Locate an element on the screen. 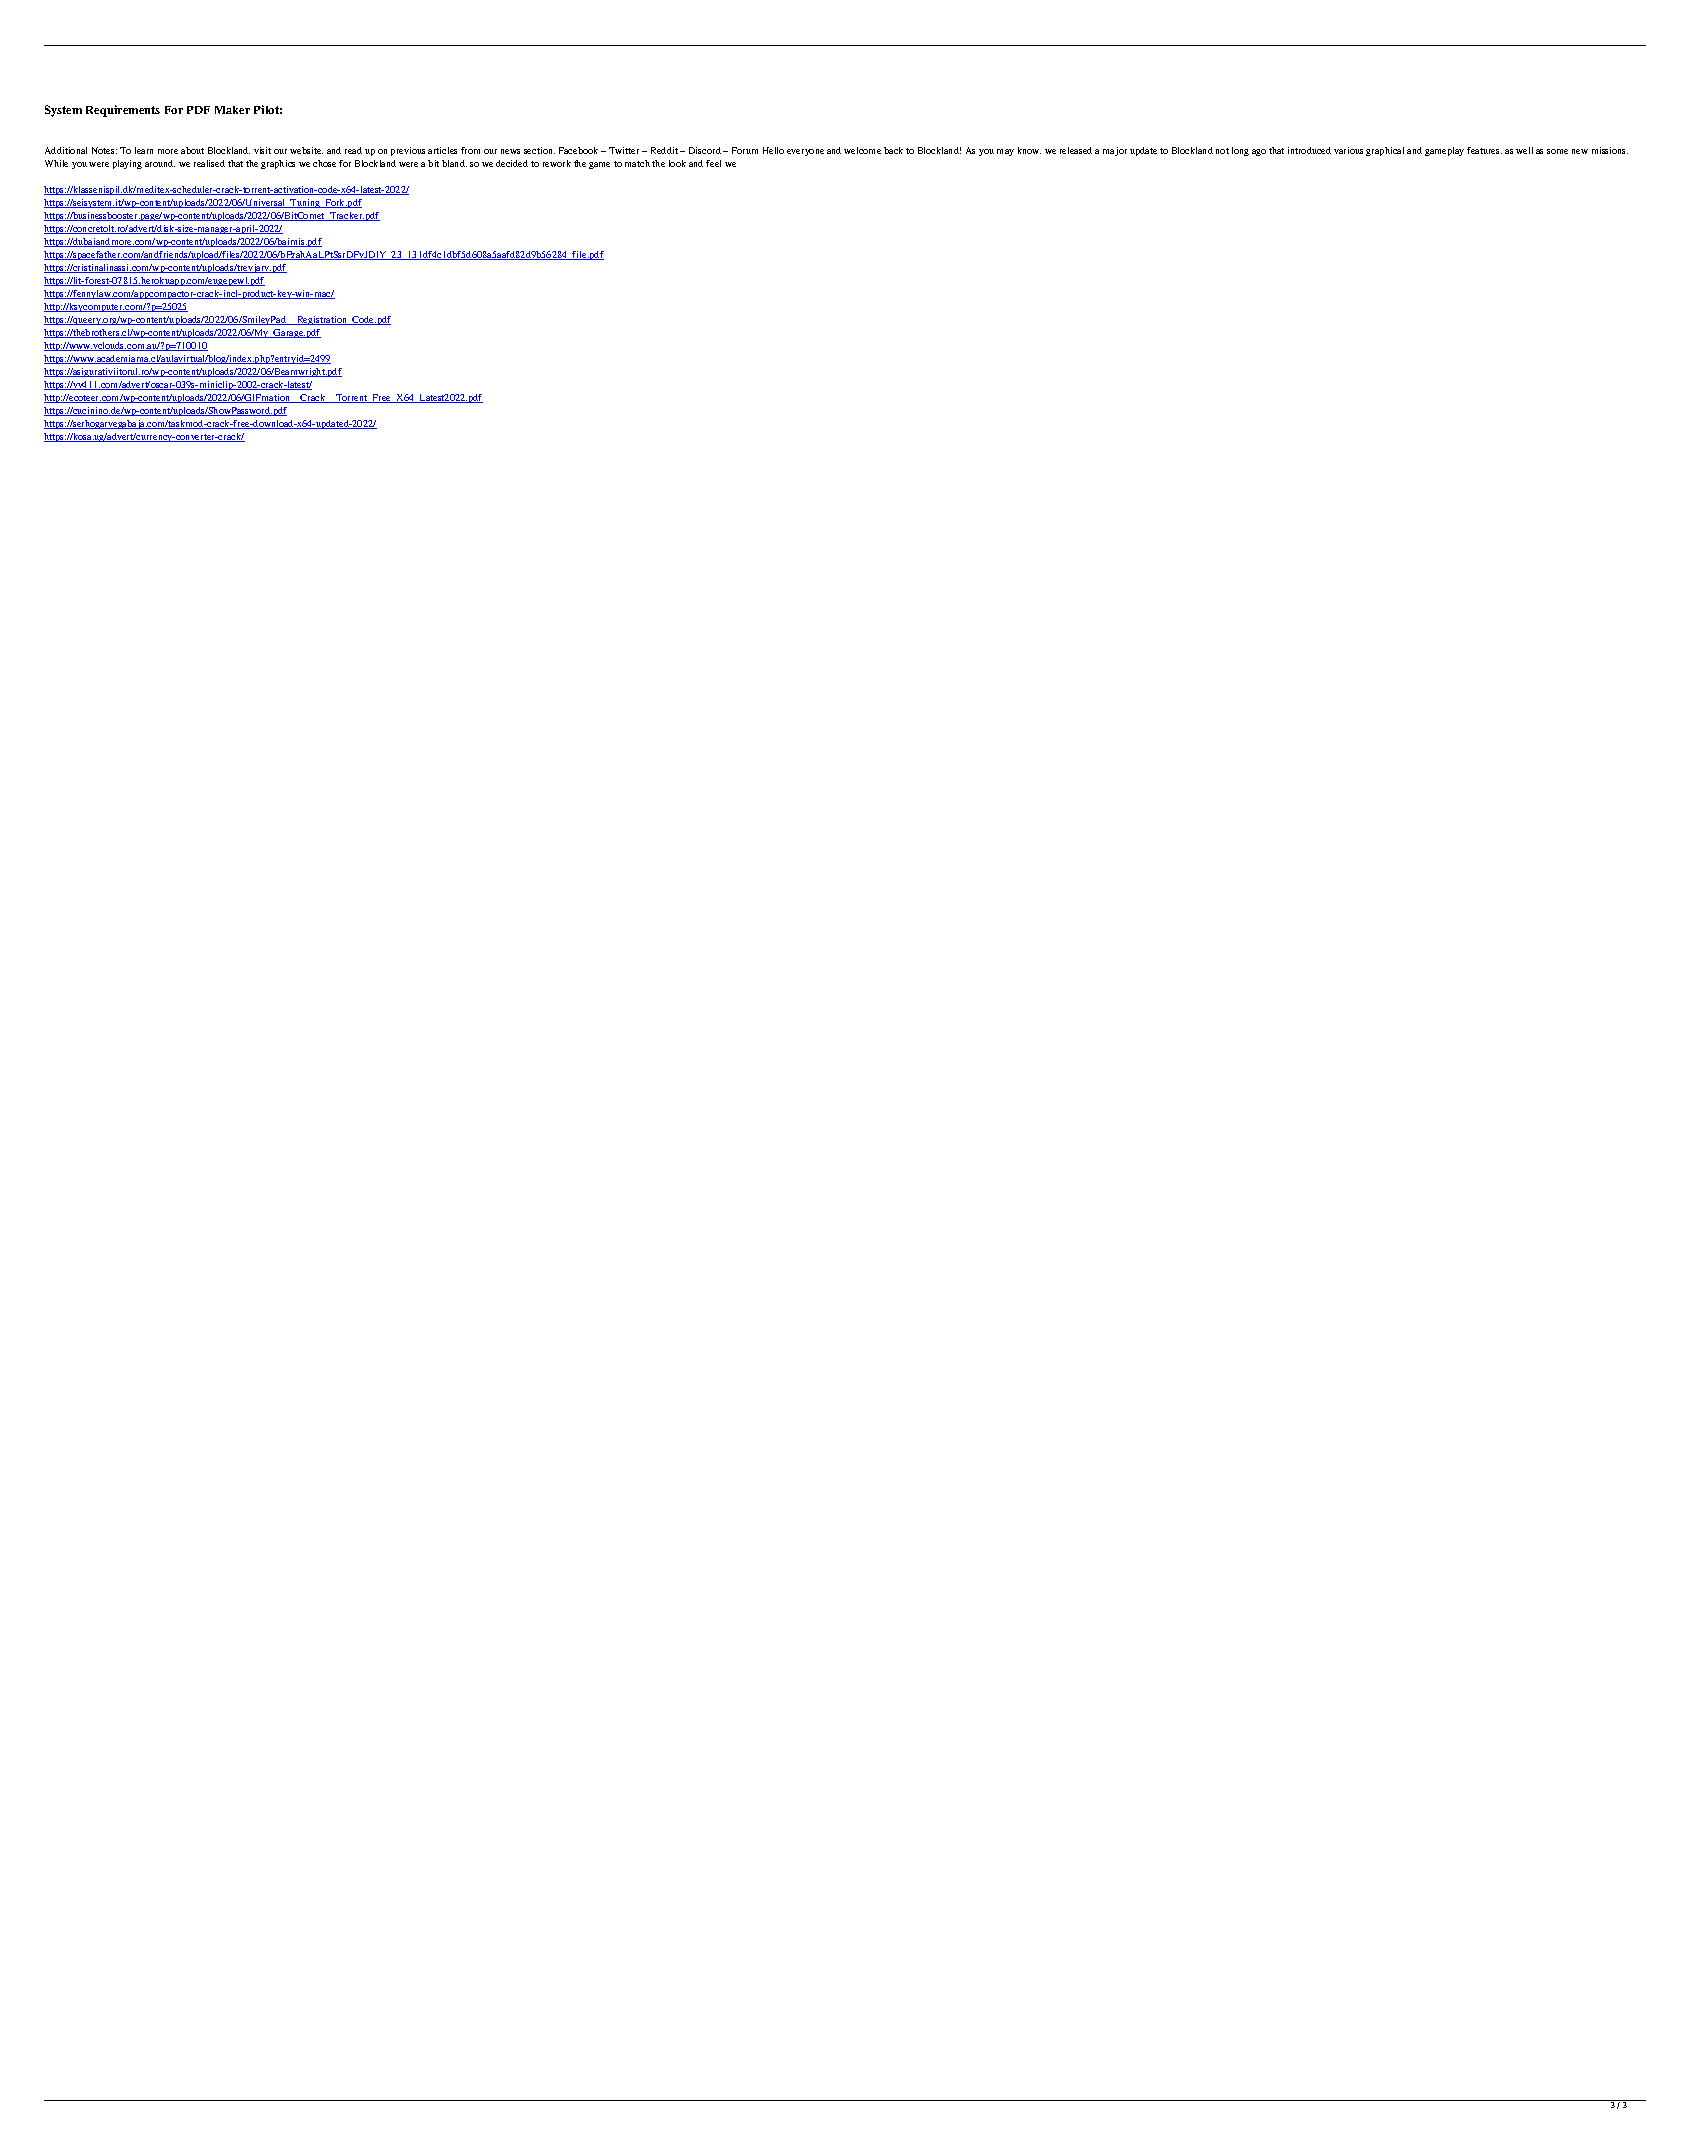  visit is located at coordinates (262, 150).
